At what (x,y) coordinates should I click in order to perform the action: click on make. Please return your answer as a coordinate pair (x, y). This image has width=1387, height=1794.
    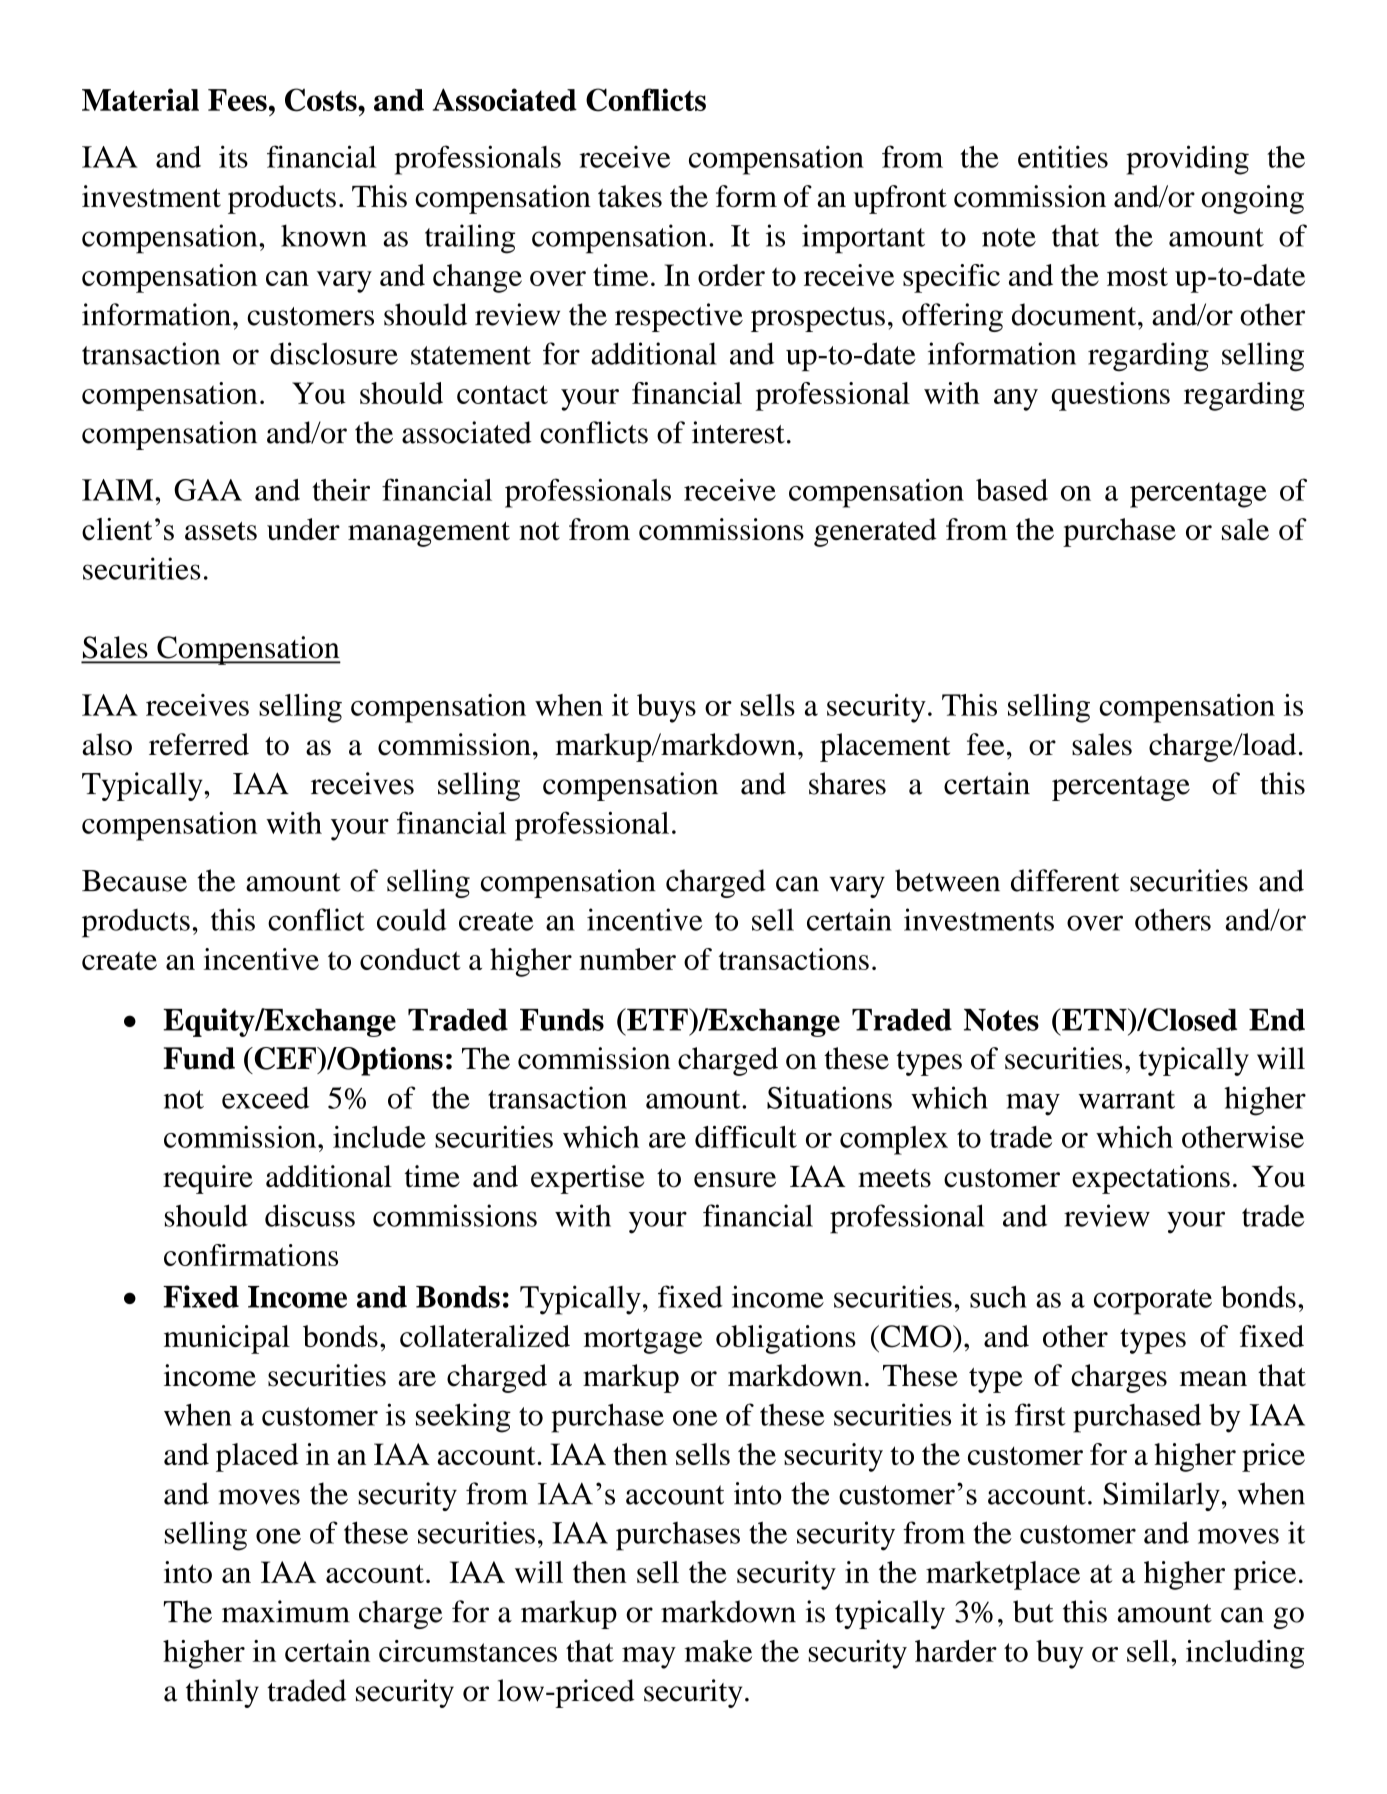
    Looking at the image, I should click on (718, 1651).
